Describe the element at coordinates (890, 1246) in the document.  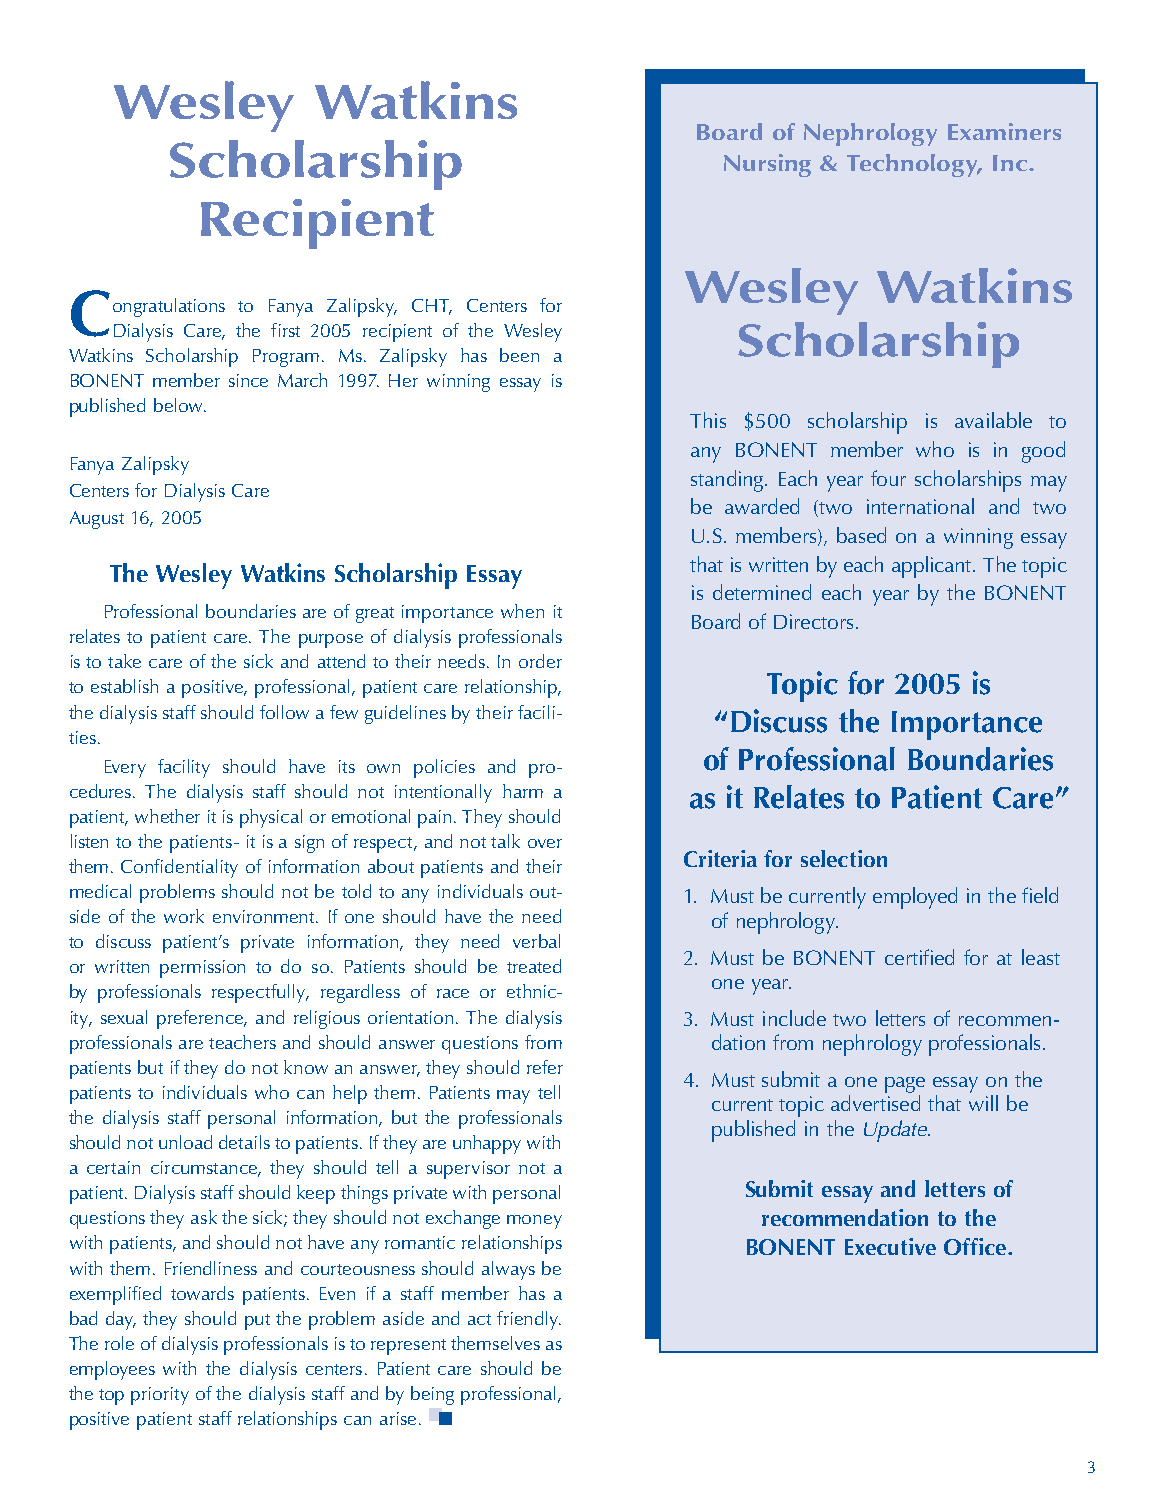
I see `Executive` at that location.
